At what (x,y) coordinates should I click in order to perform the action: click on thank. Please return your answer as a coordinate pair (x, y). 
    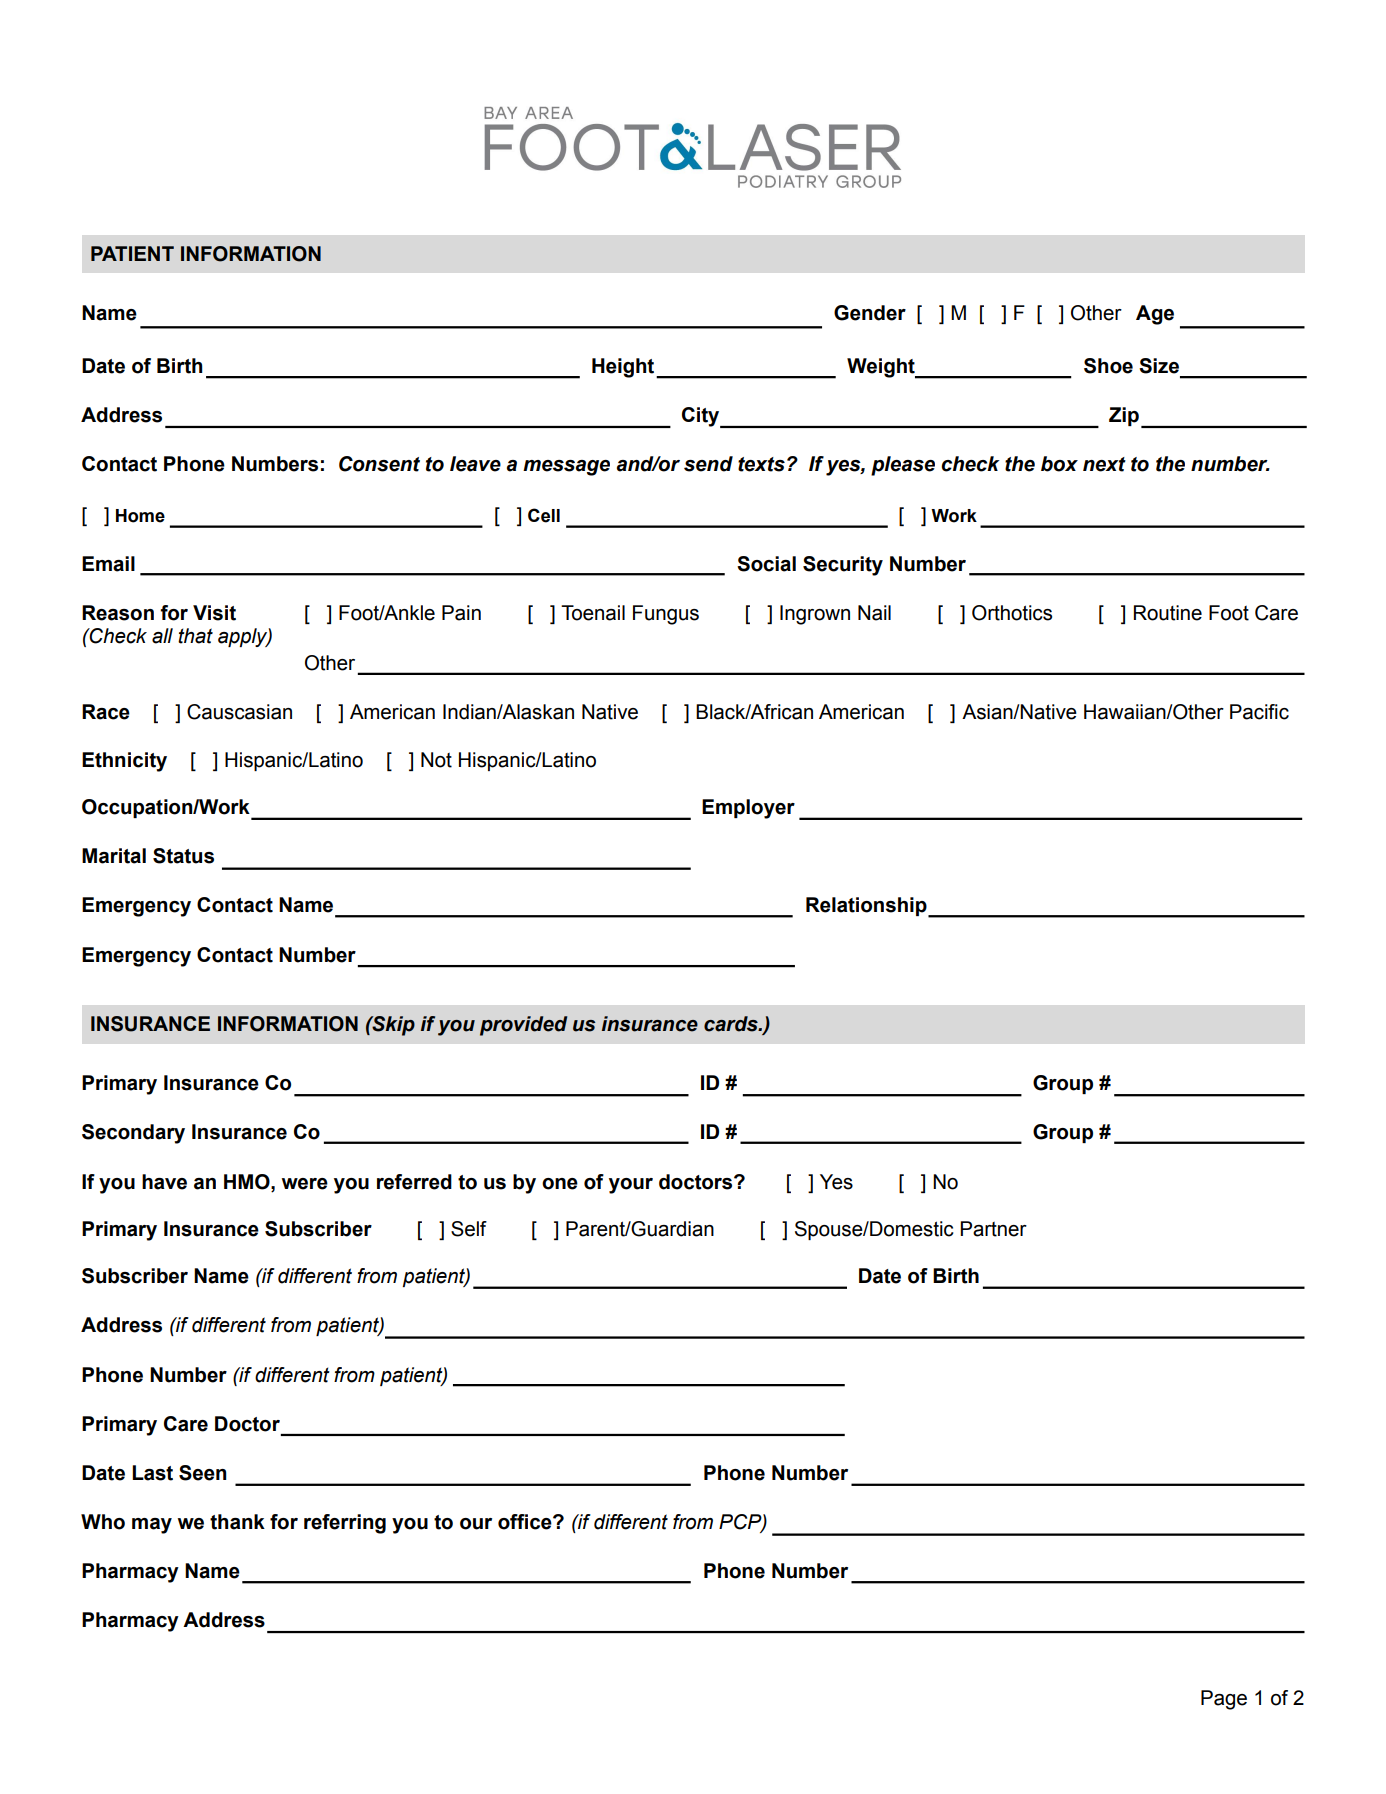
    Looking at the image, I should click on (237, 1522).
